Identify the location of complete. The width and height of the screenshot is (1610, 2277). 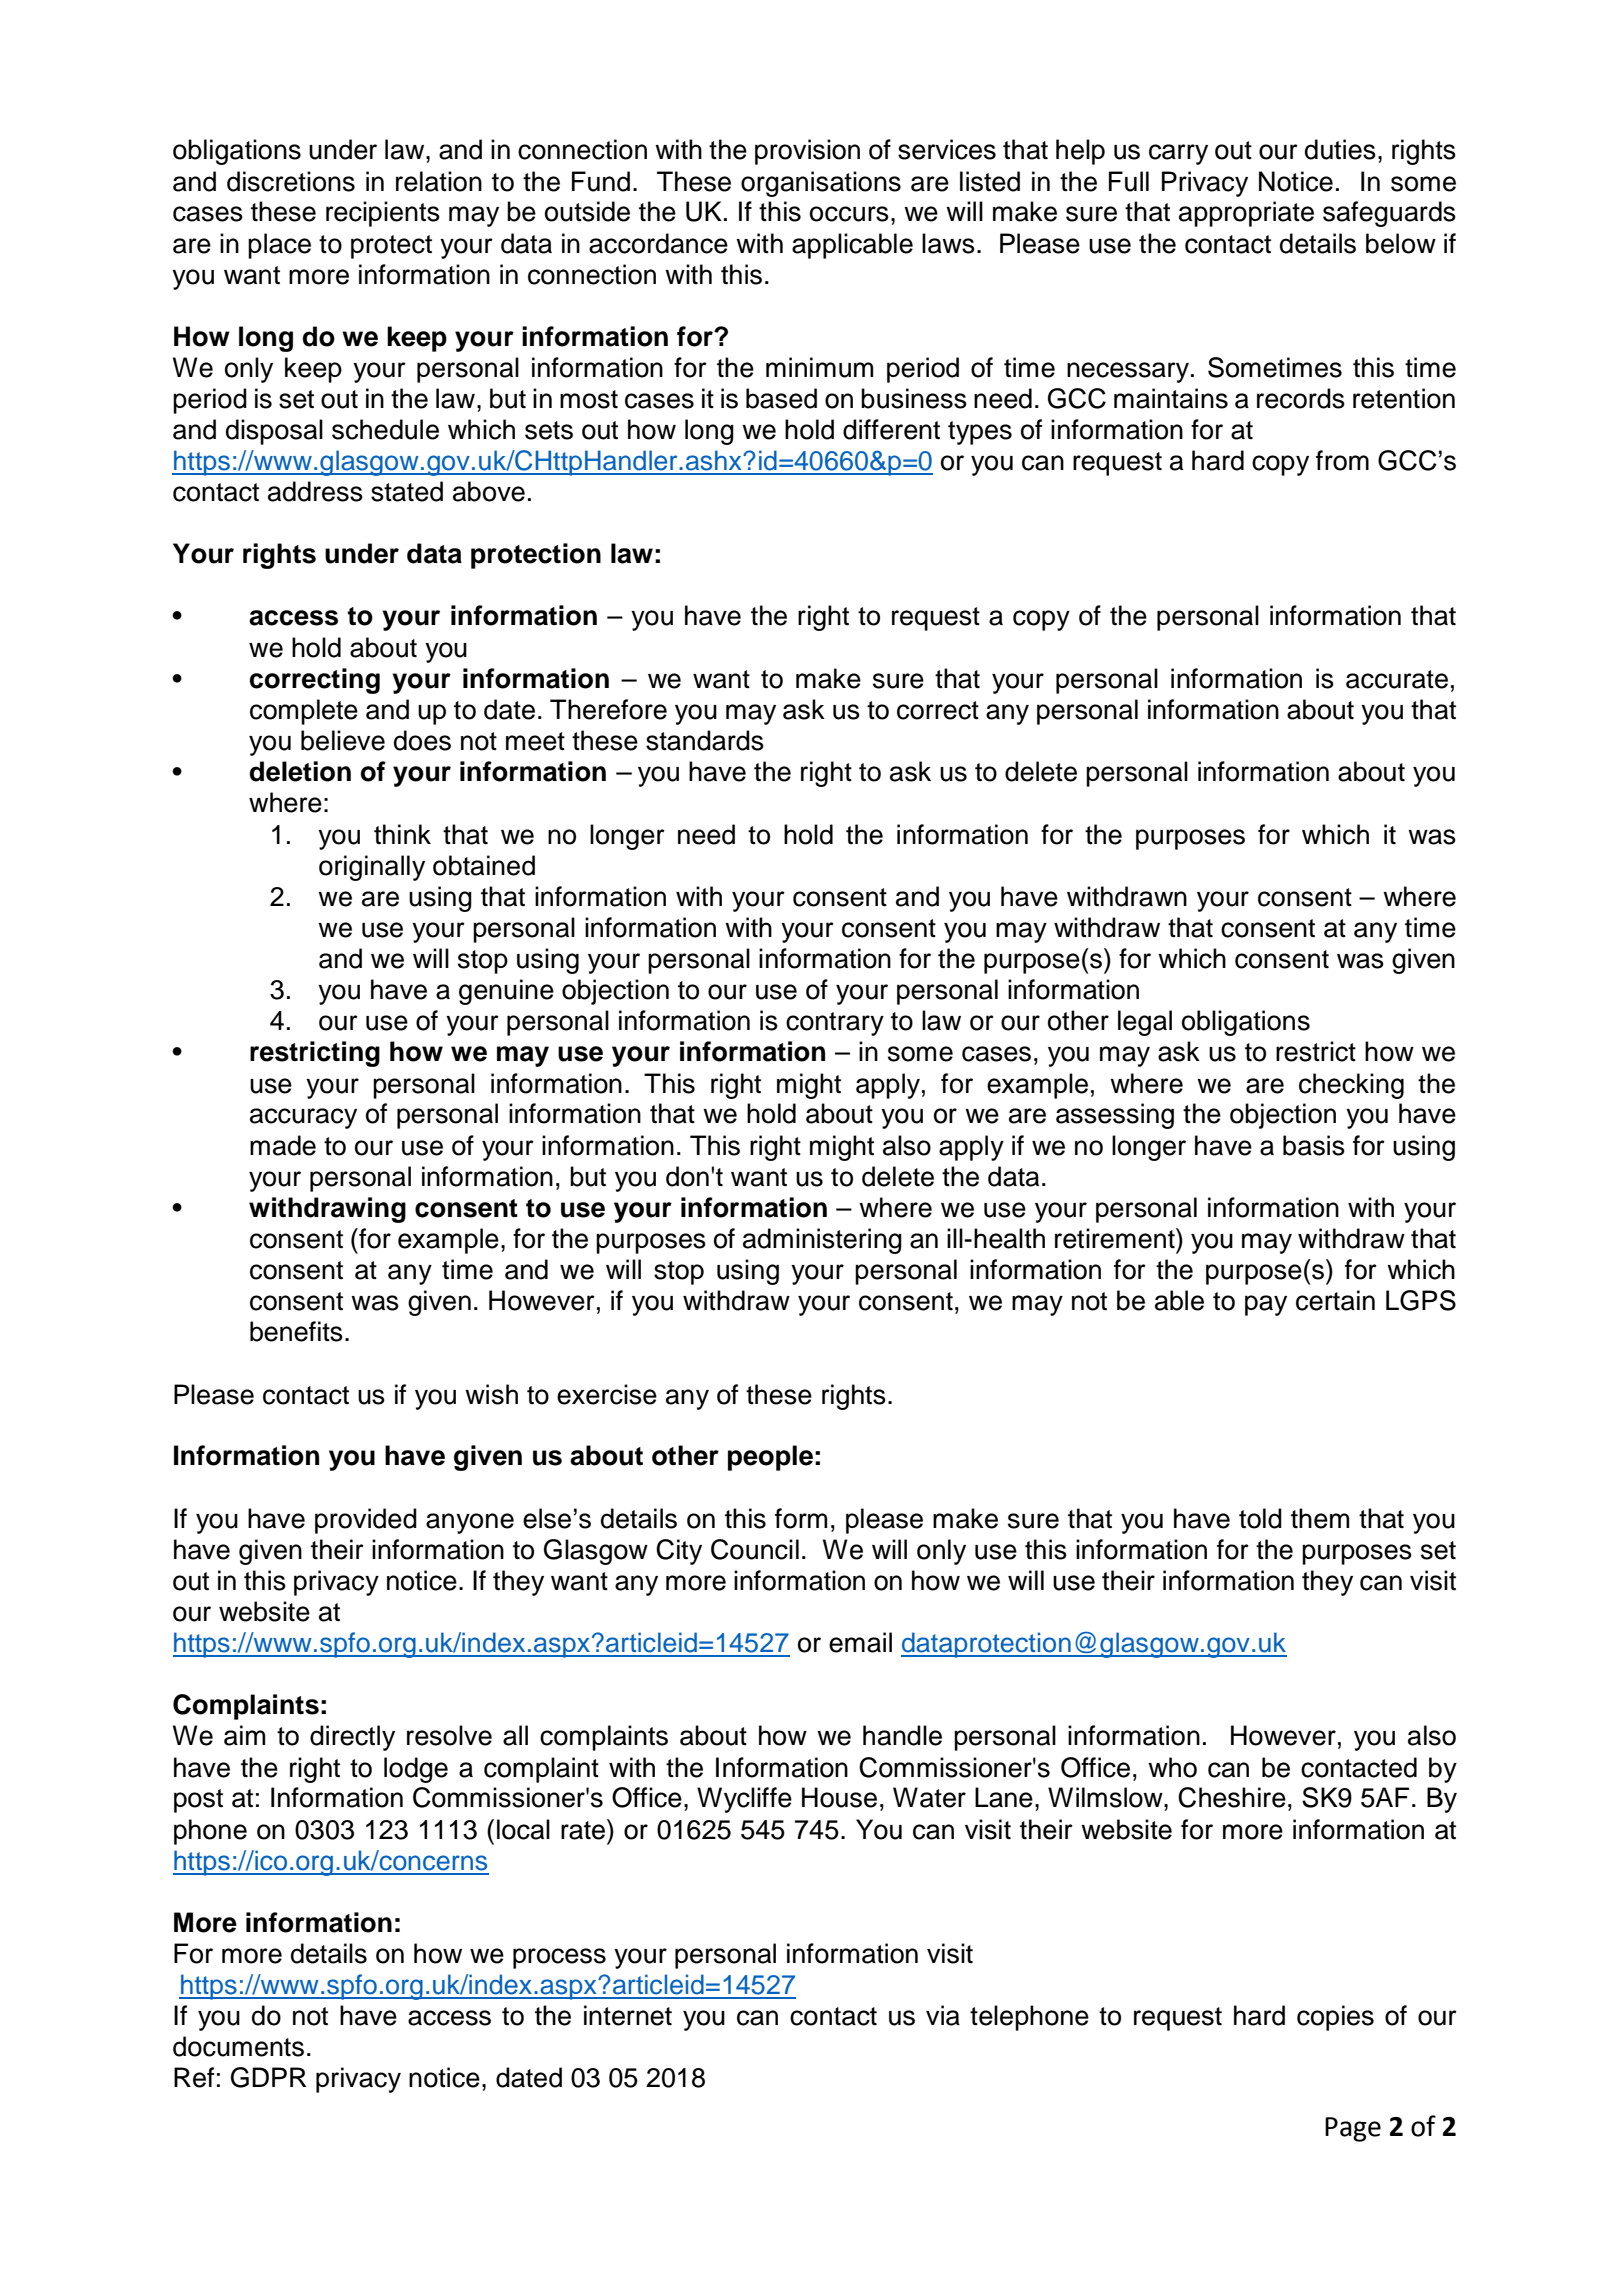
(304, 712).
